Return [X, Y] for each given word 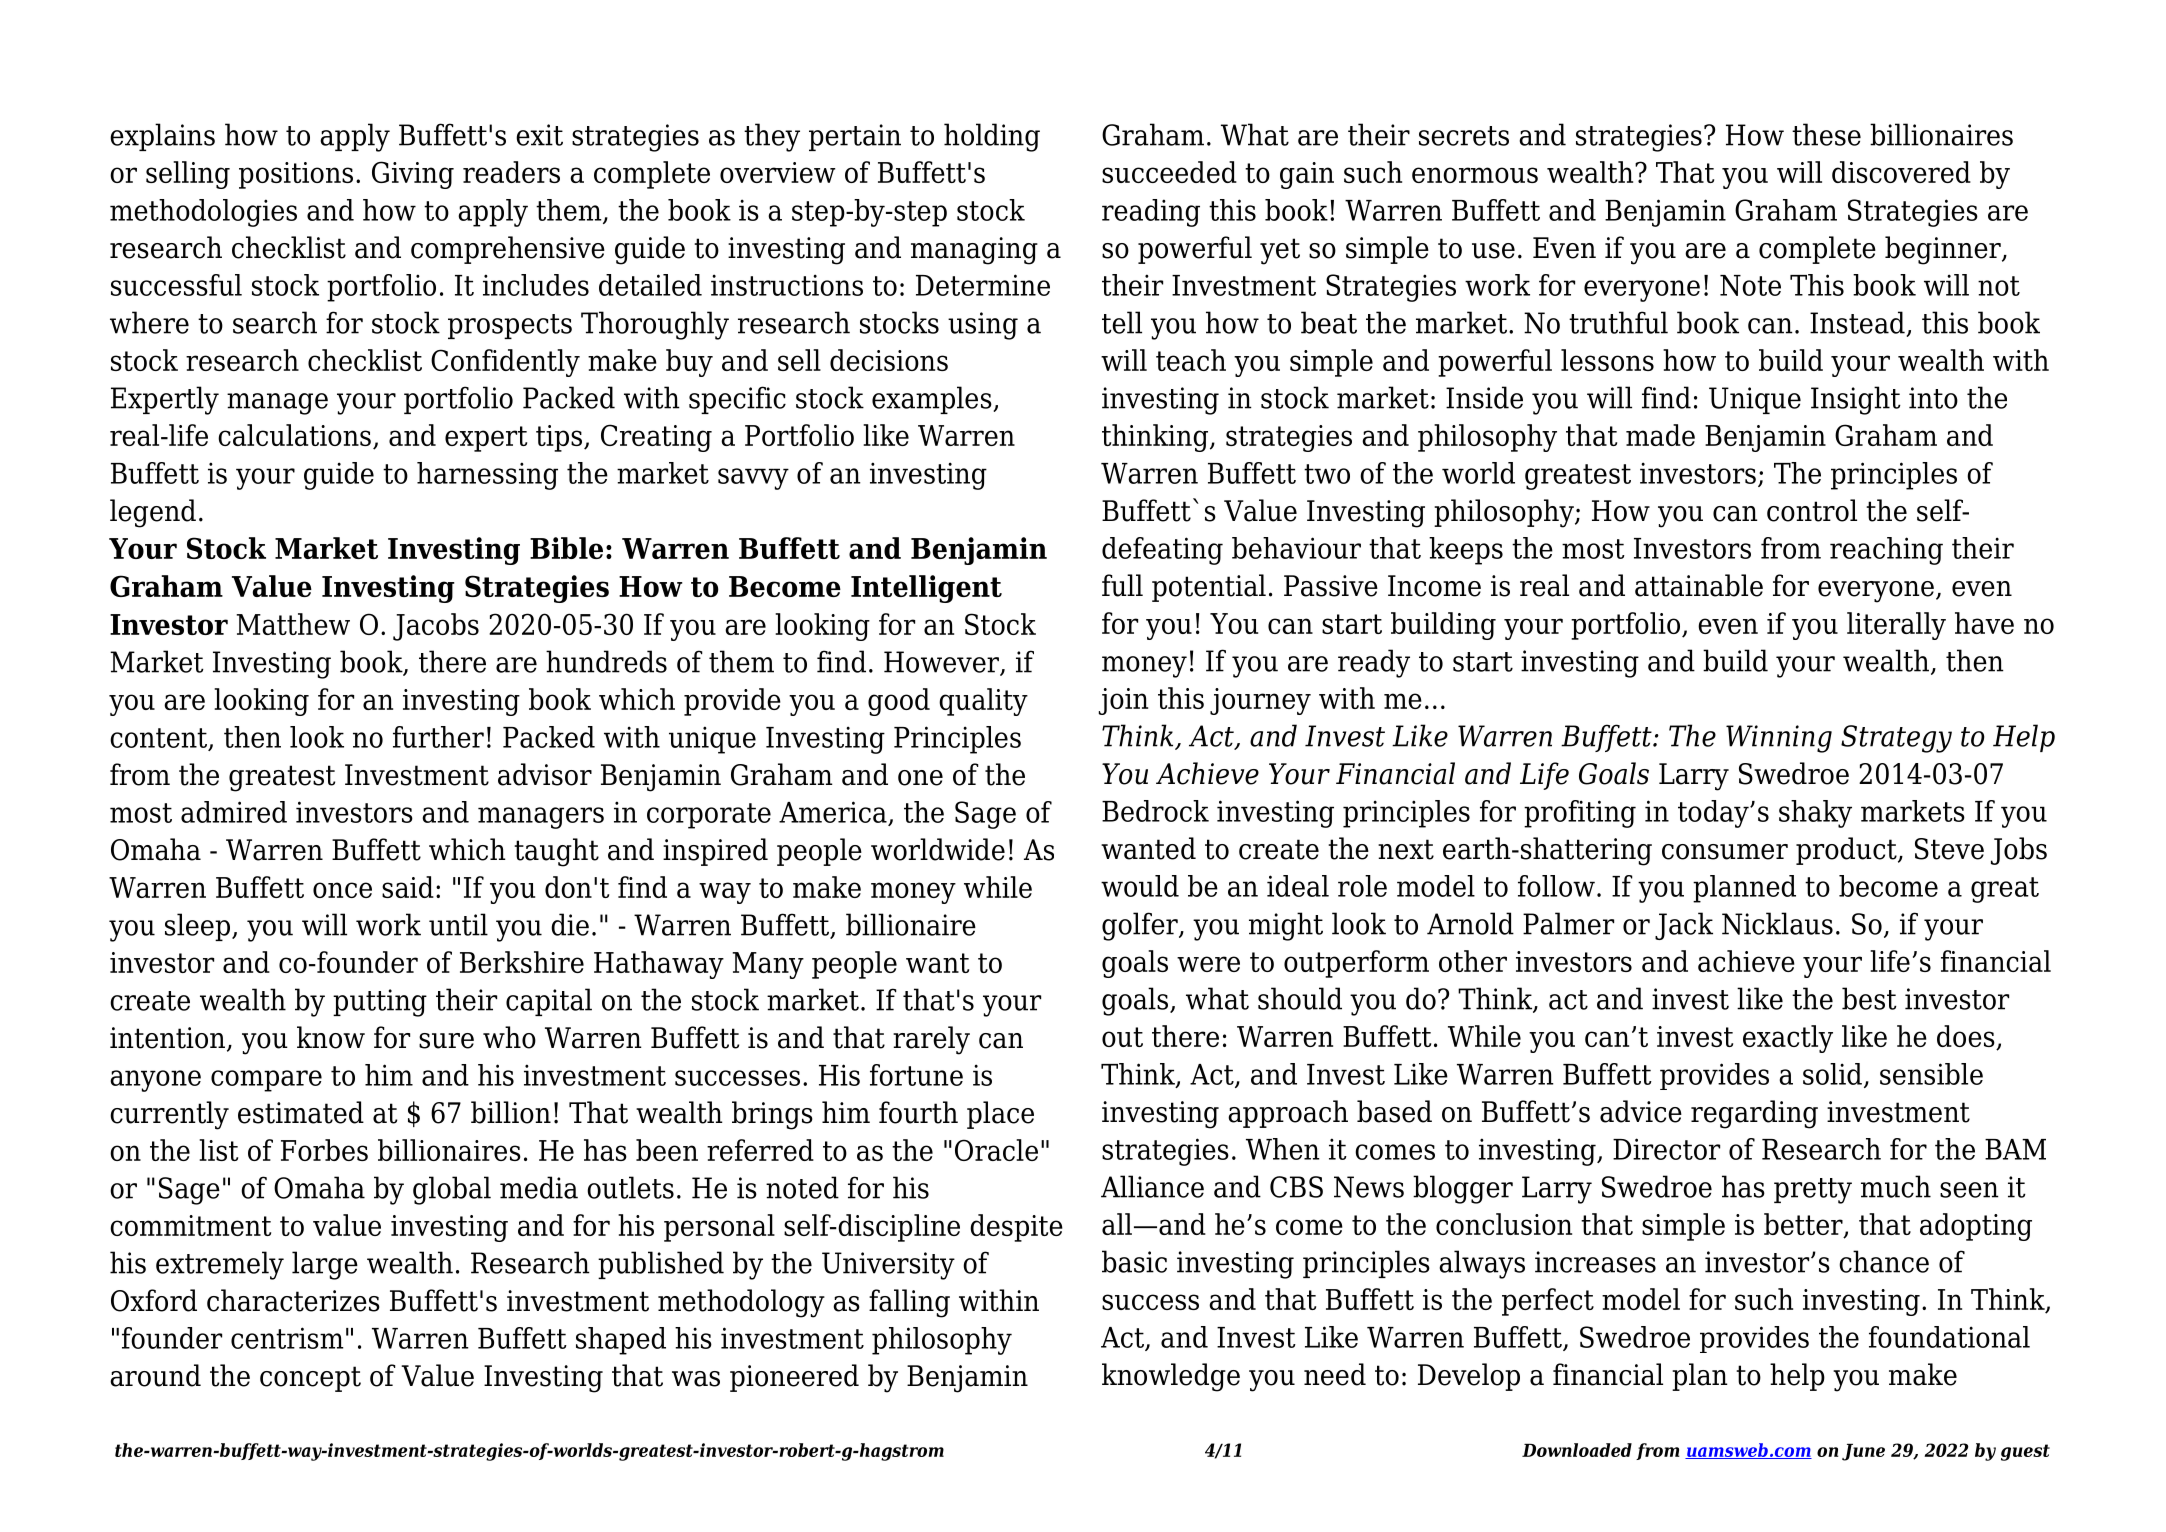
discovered [1901, 172]
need [1335, 1374]
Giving [413, 175]
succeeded [1169, 172]
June [1863, 1452]
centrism [287, 1338]
